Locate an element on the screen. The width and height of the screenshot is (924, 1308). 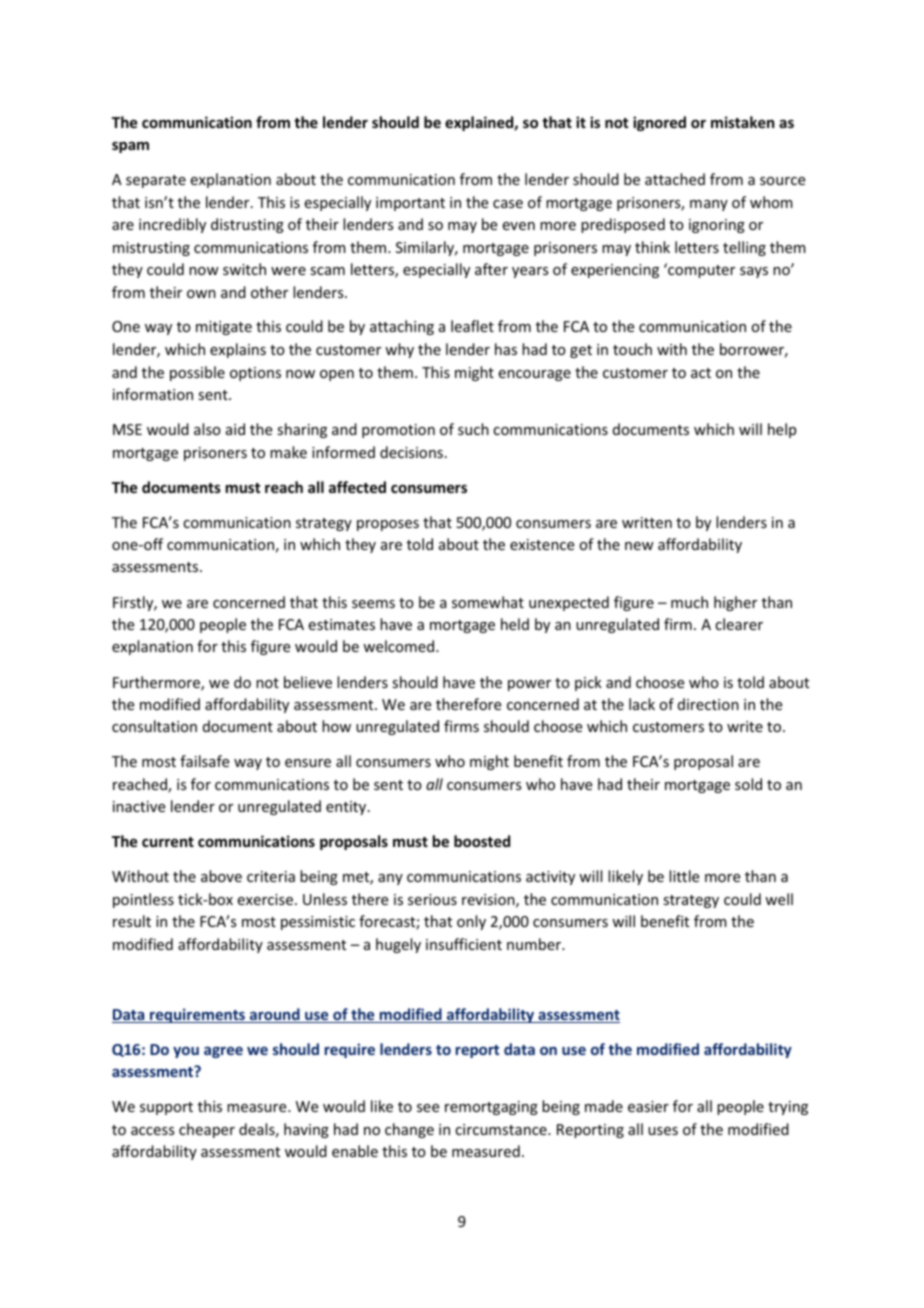
above is located at coordinates (221, 876).
